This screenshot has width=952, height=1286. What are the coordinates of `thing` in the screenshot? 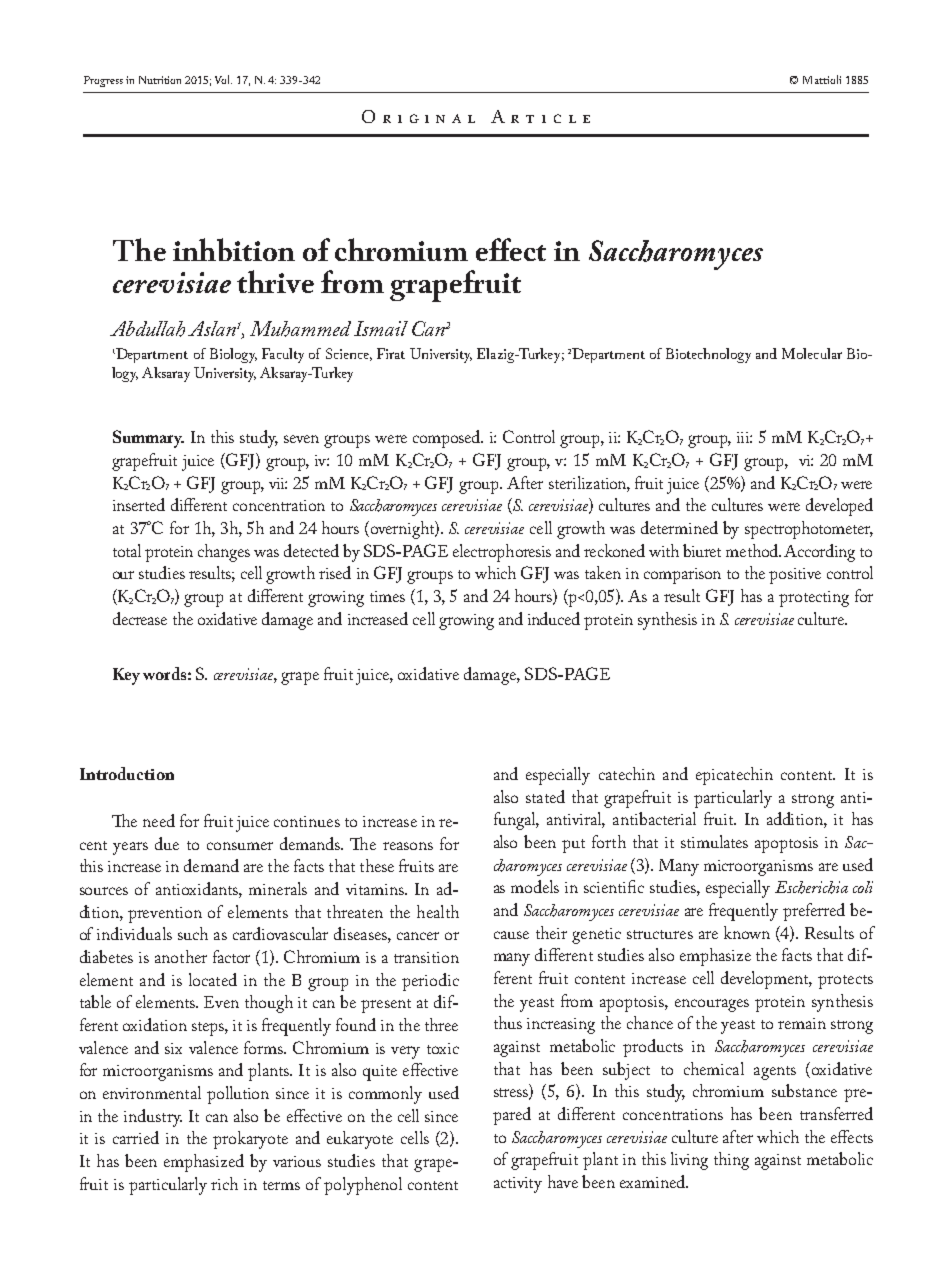 It's located at (731, 1161).
